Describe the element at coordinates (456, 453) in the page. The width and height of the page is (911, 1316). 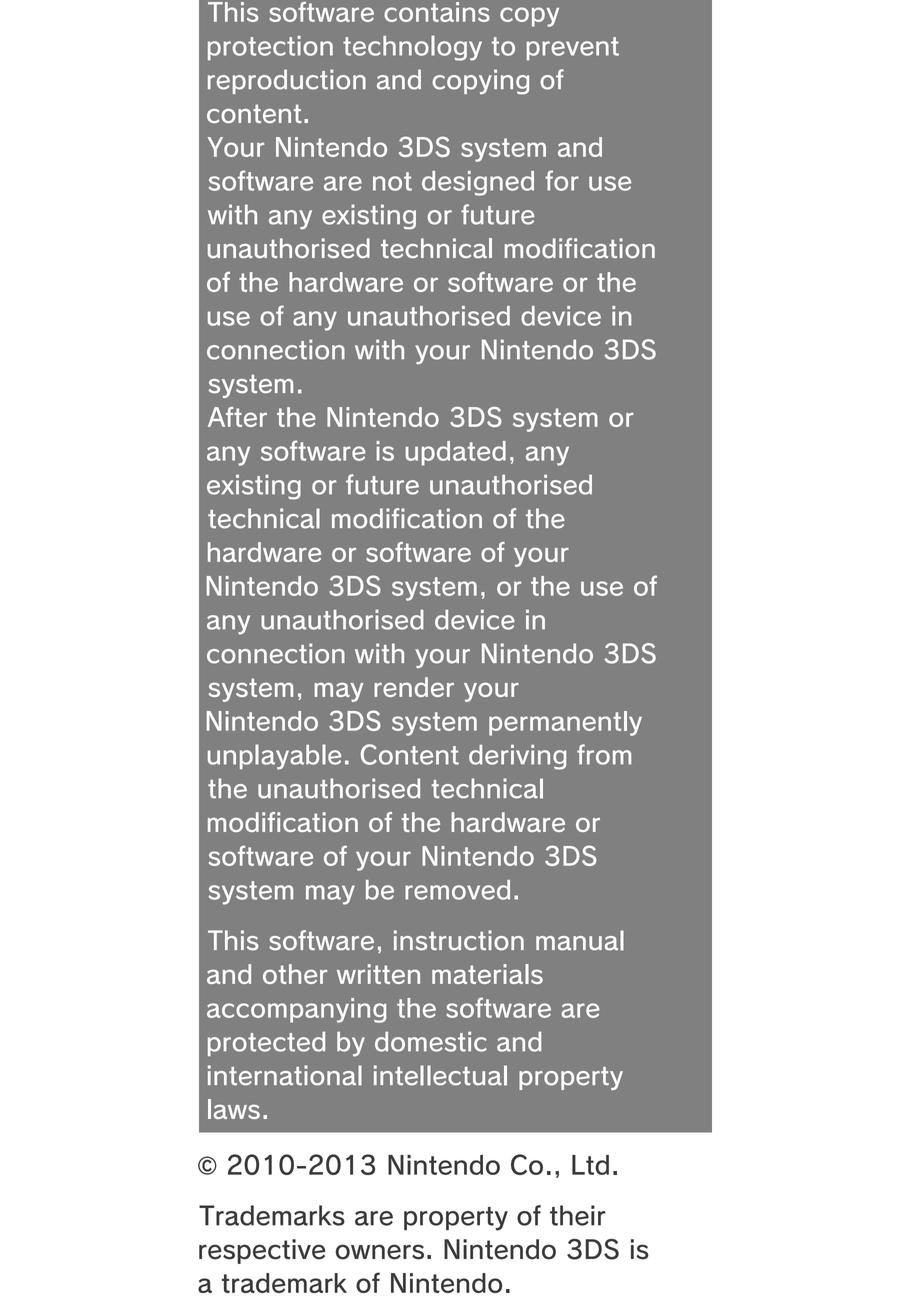
I see `updated` at that location.
